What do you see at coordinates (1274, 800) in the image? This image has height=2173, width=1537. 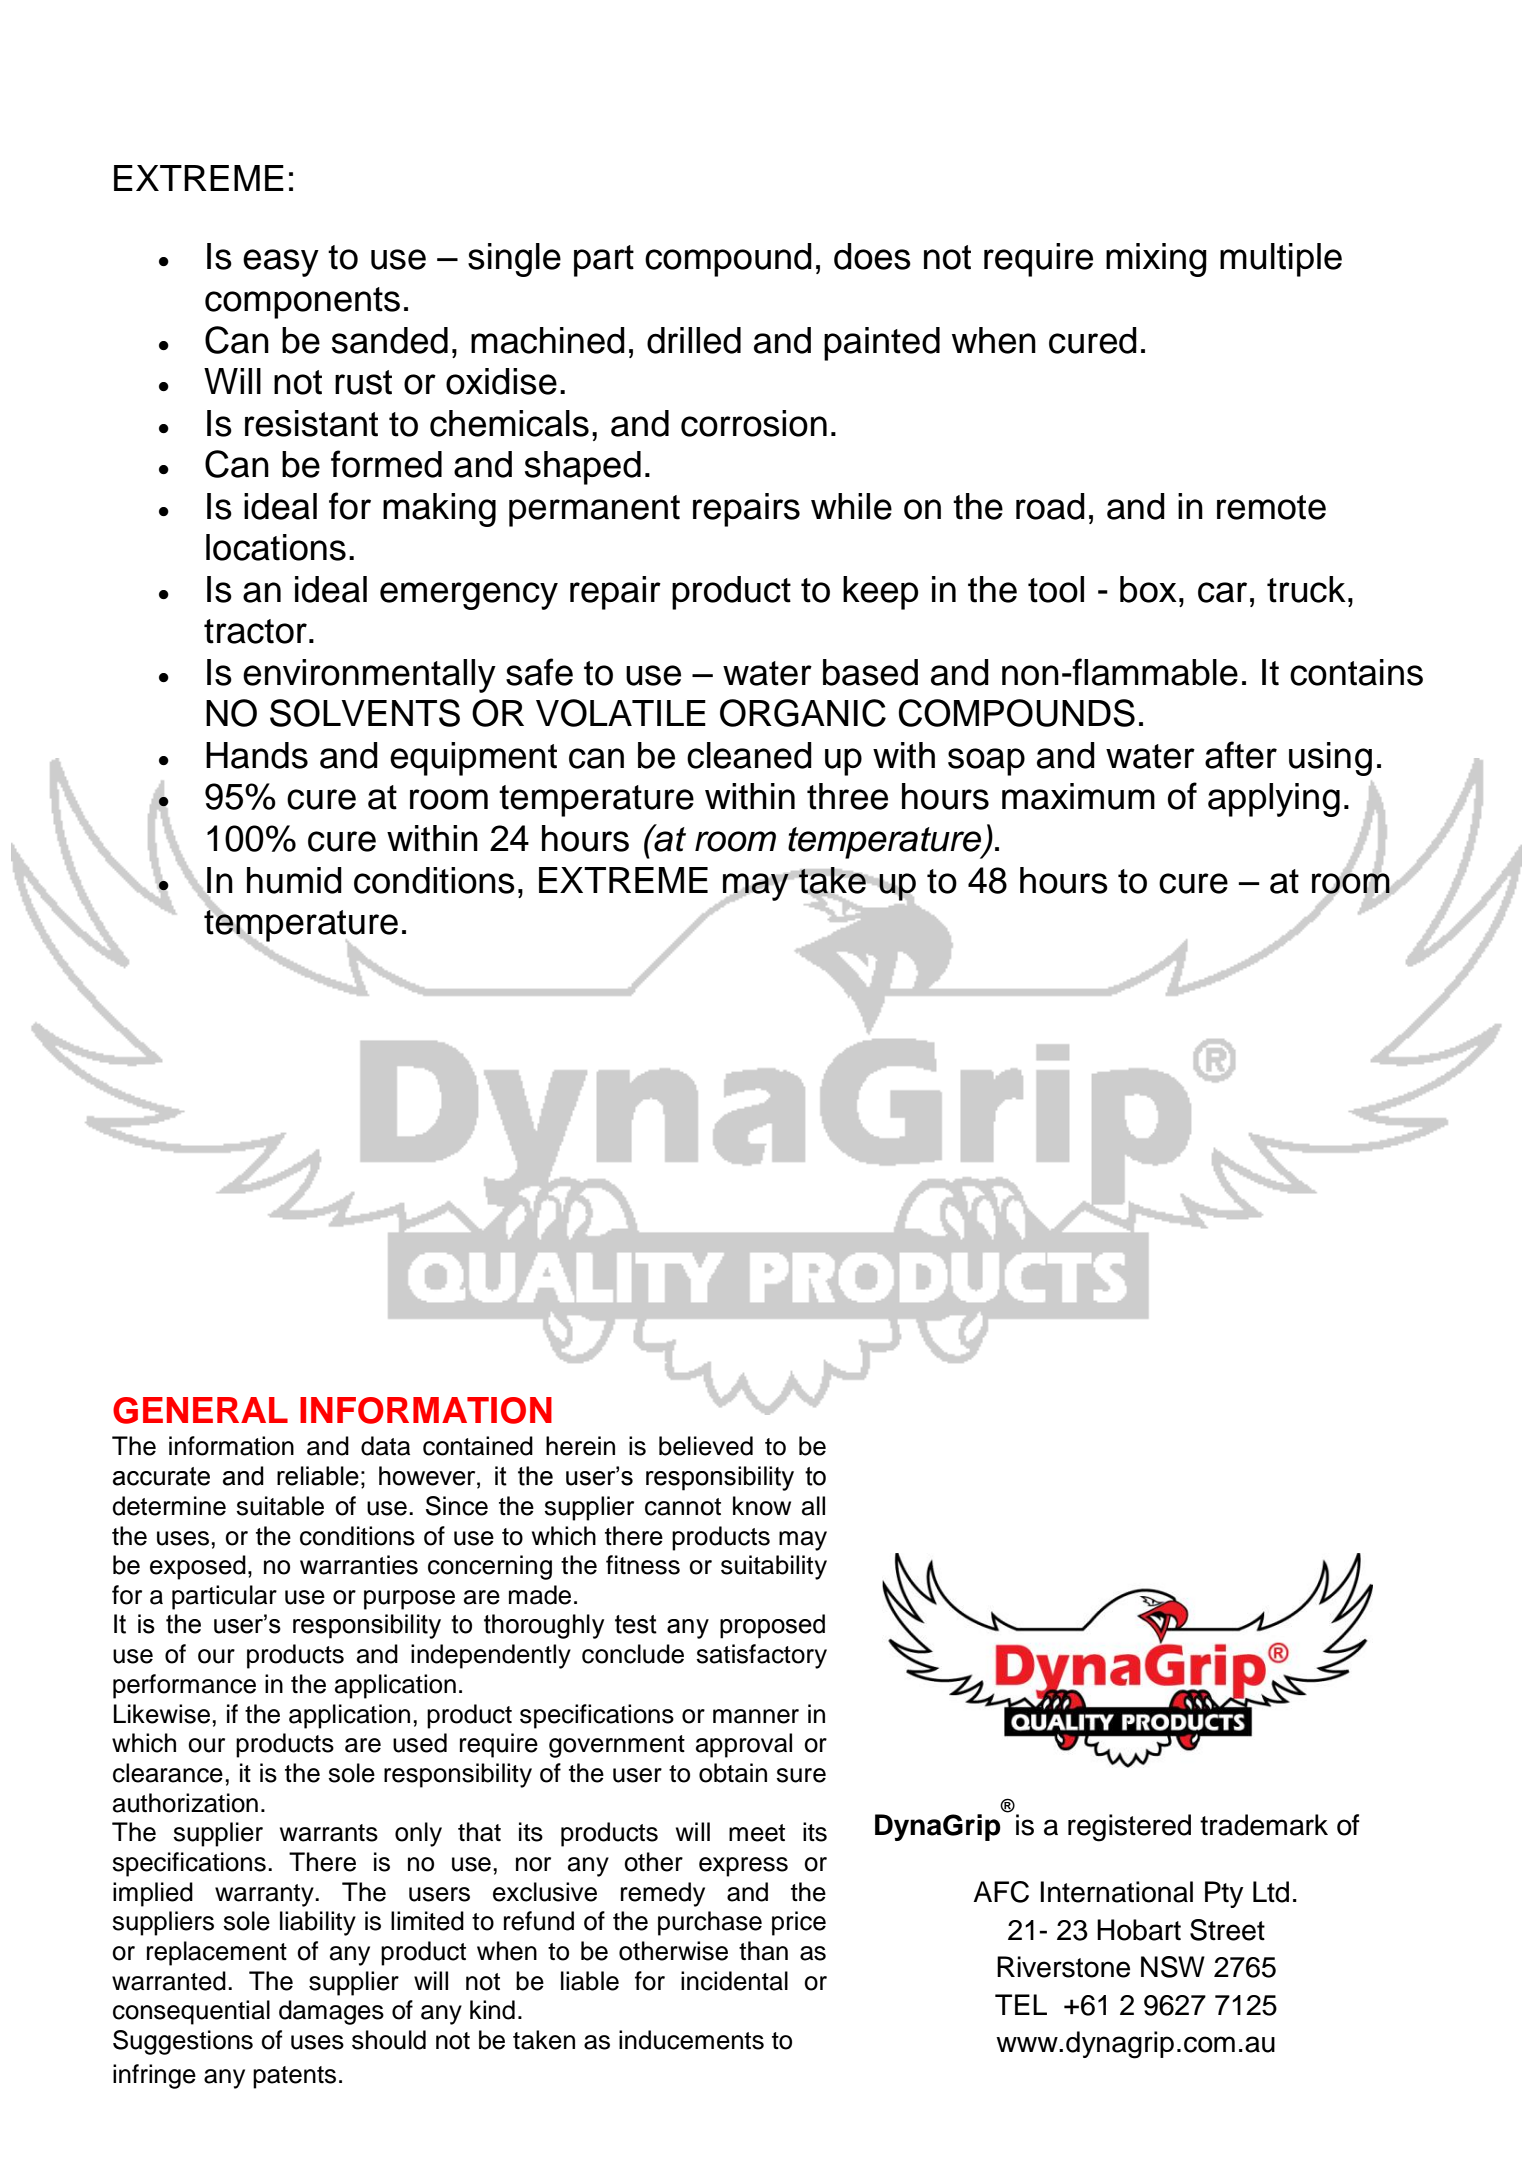 I see `applying` at bounding box center [1274, 800].
